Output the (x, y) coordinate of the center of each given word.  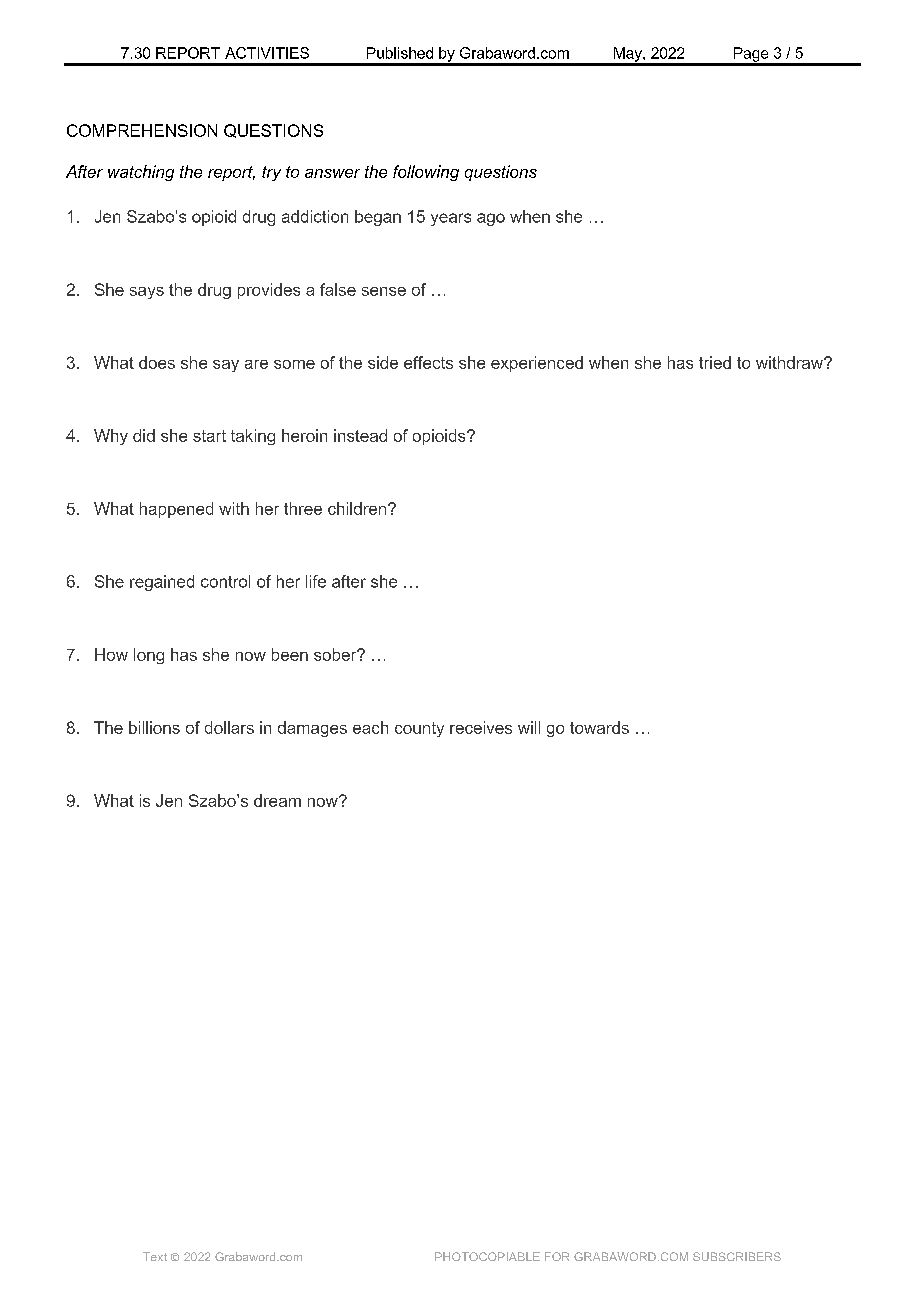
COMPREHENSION (142, 130)
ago (491, 219)
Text (155, 1256)
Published (400, 53)
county (419, 729)
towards (599, 727)
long (149, 656)
